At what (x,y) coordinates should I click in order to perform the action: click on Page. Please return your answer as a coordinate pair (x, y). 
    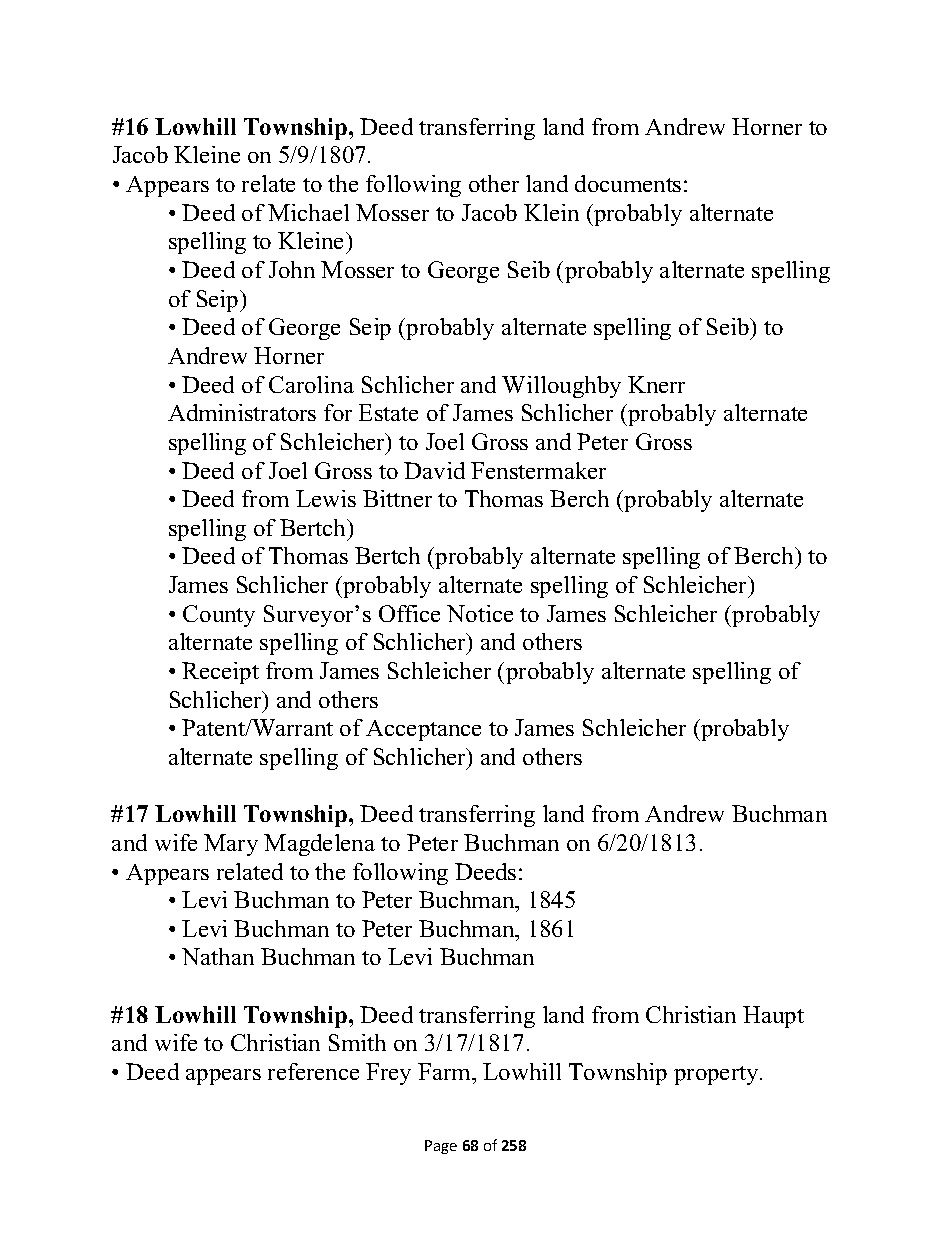
    Looking at the image, I should click on (441, 1147).
